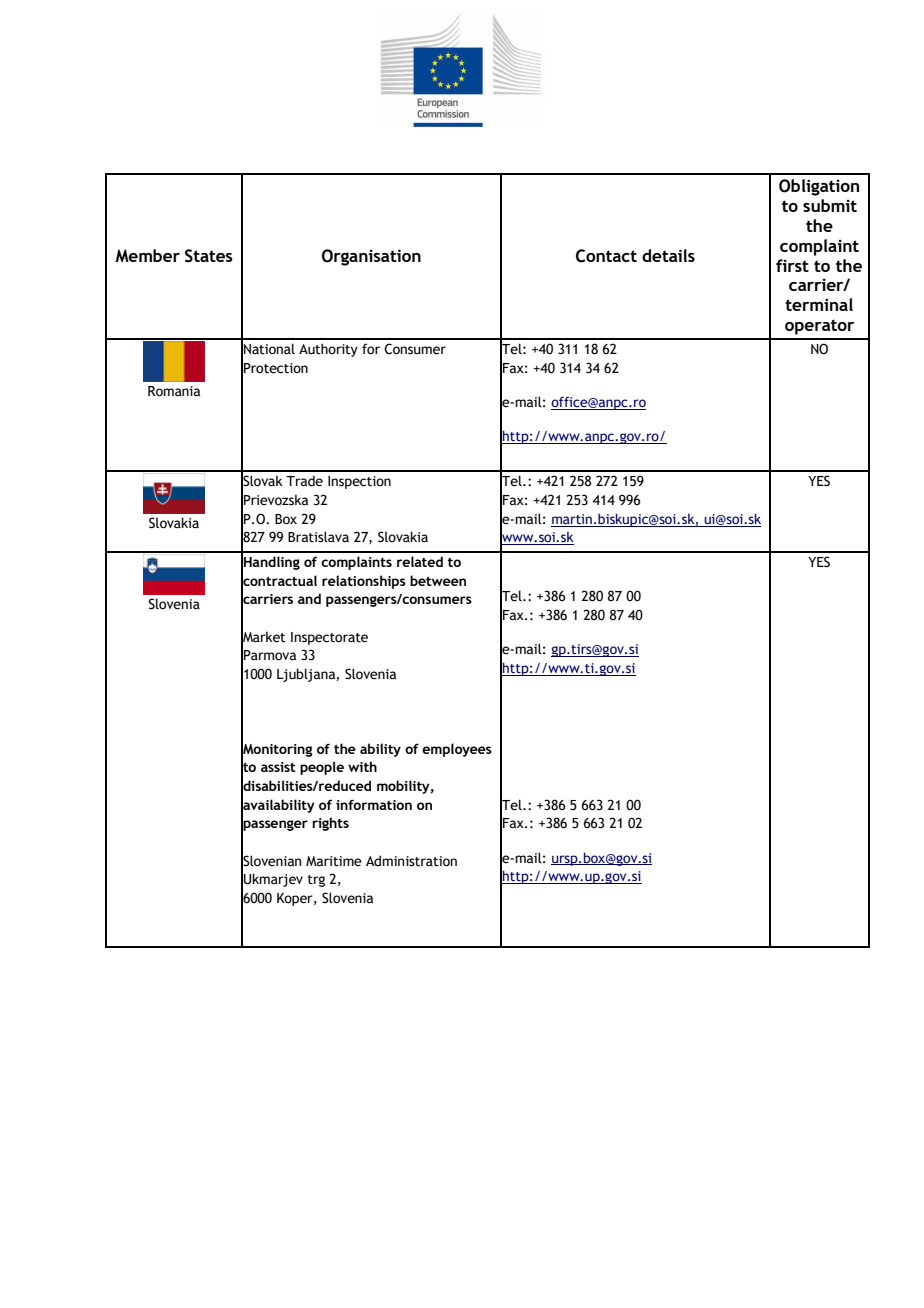 Image resolution: width=924 pixels, height=1308 pixels. Describe the element at coordinates (606, 256) in the screenshot. I see `Contact` at that location.
